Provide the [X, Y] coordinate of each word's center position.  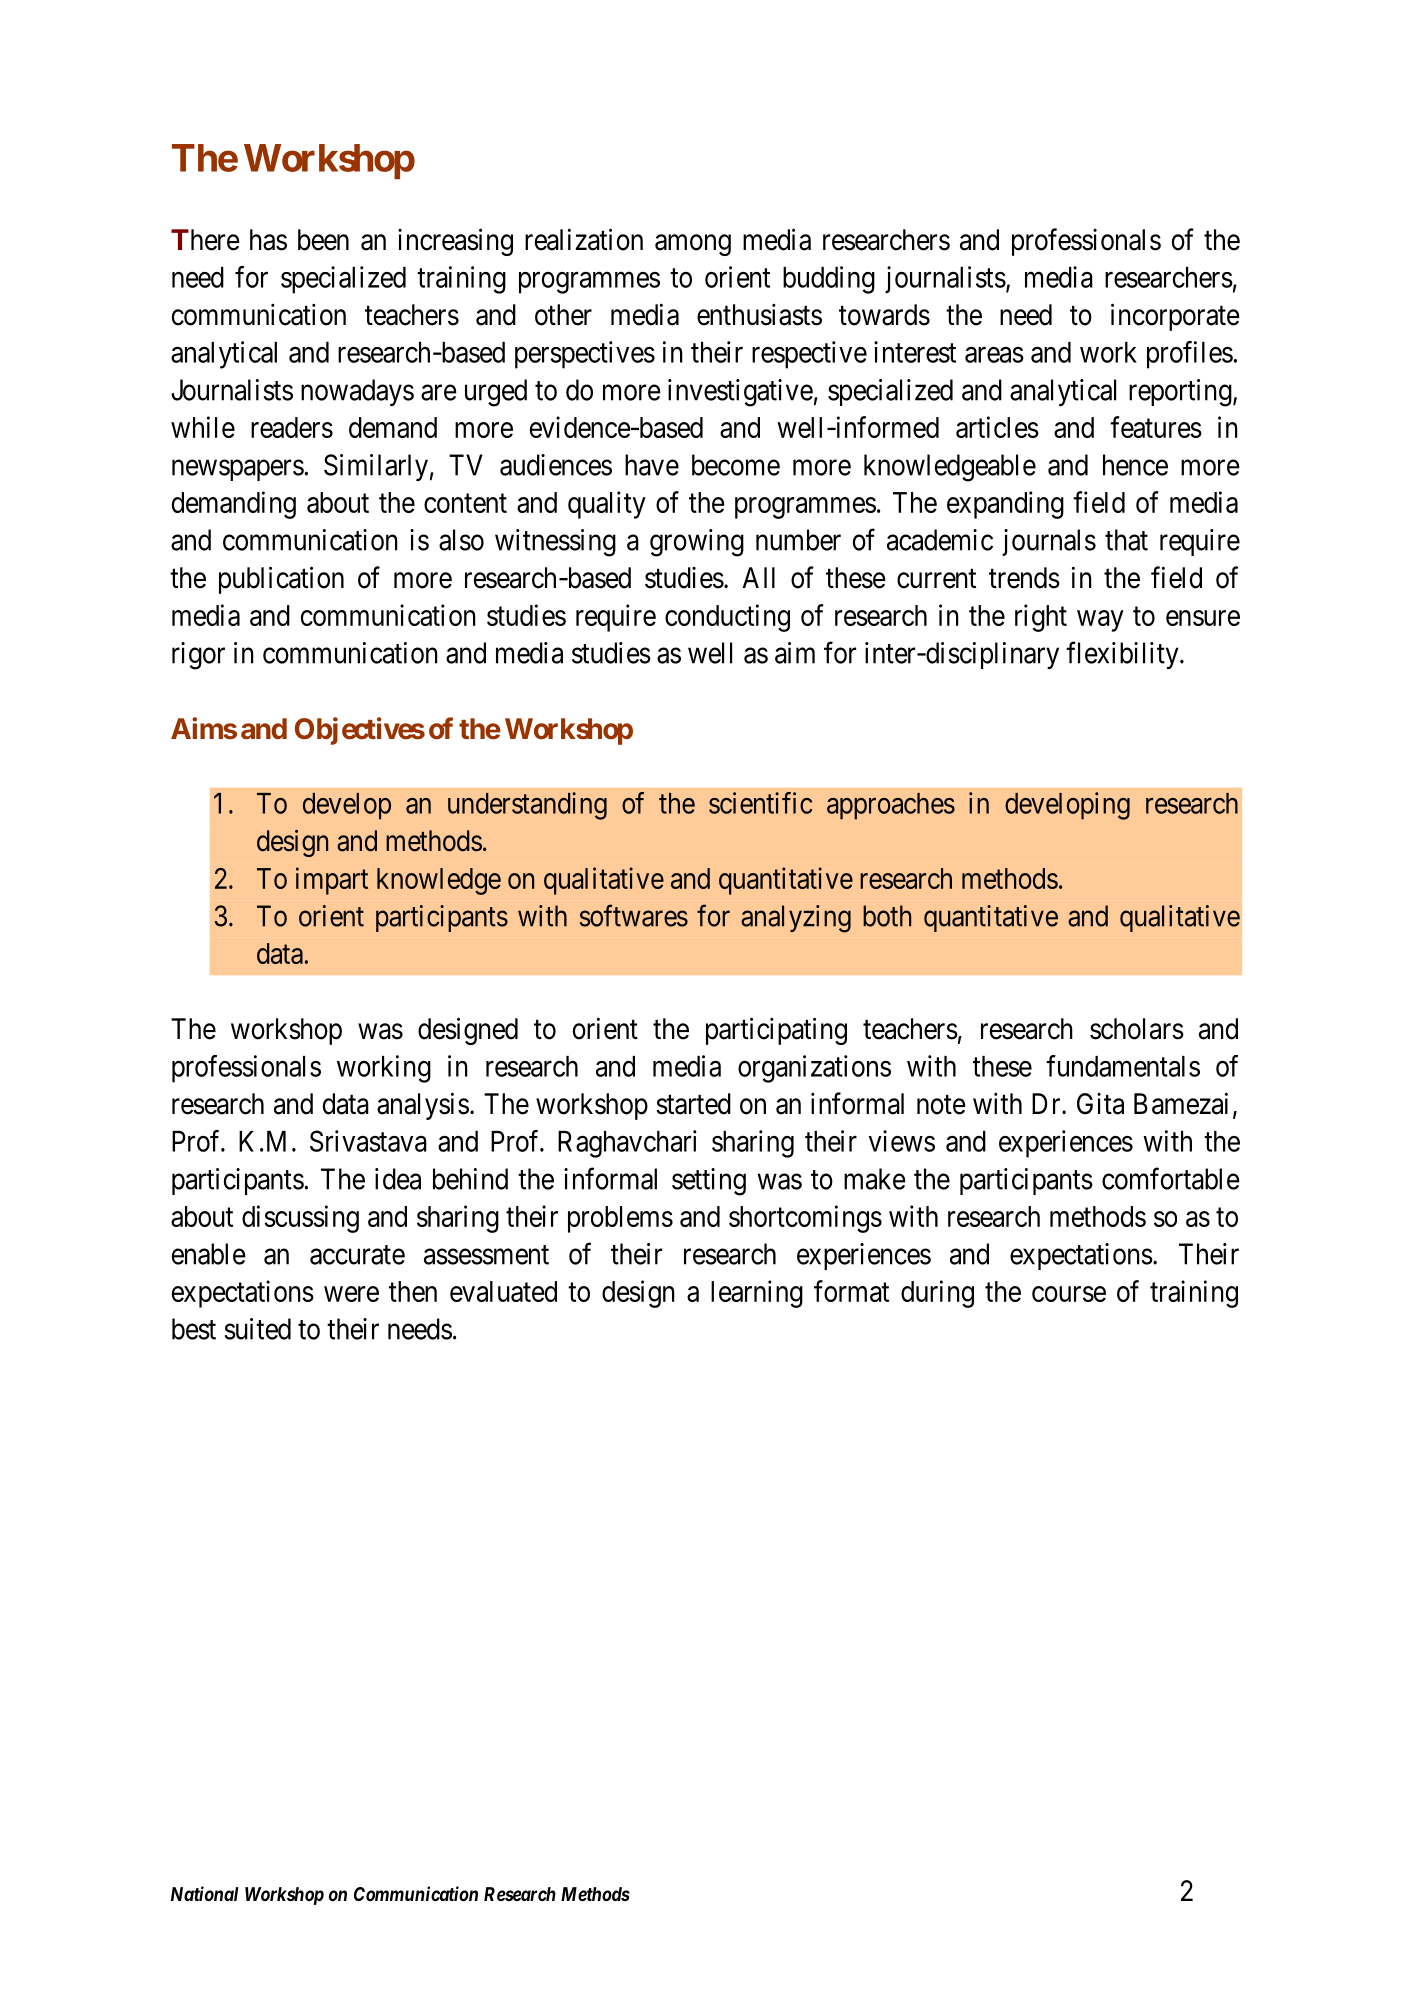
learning [757, 1294]
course [1069, 1294]
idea [398, 1179]
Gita [1100, 1104]
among [693, 245]
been [323, 240]
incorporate [1175, 317]
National [205, 1893]
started [693, 1104]
